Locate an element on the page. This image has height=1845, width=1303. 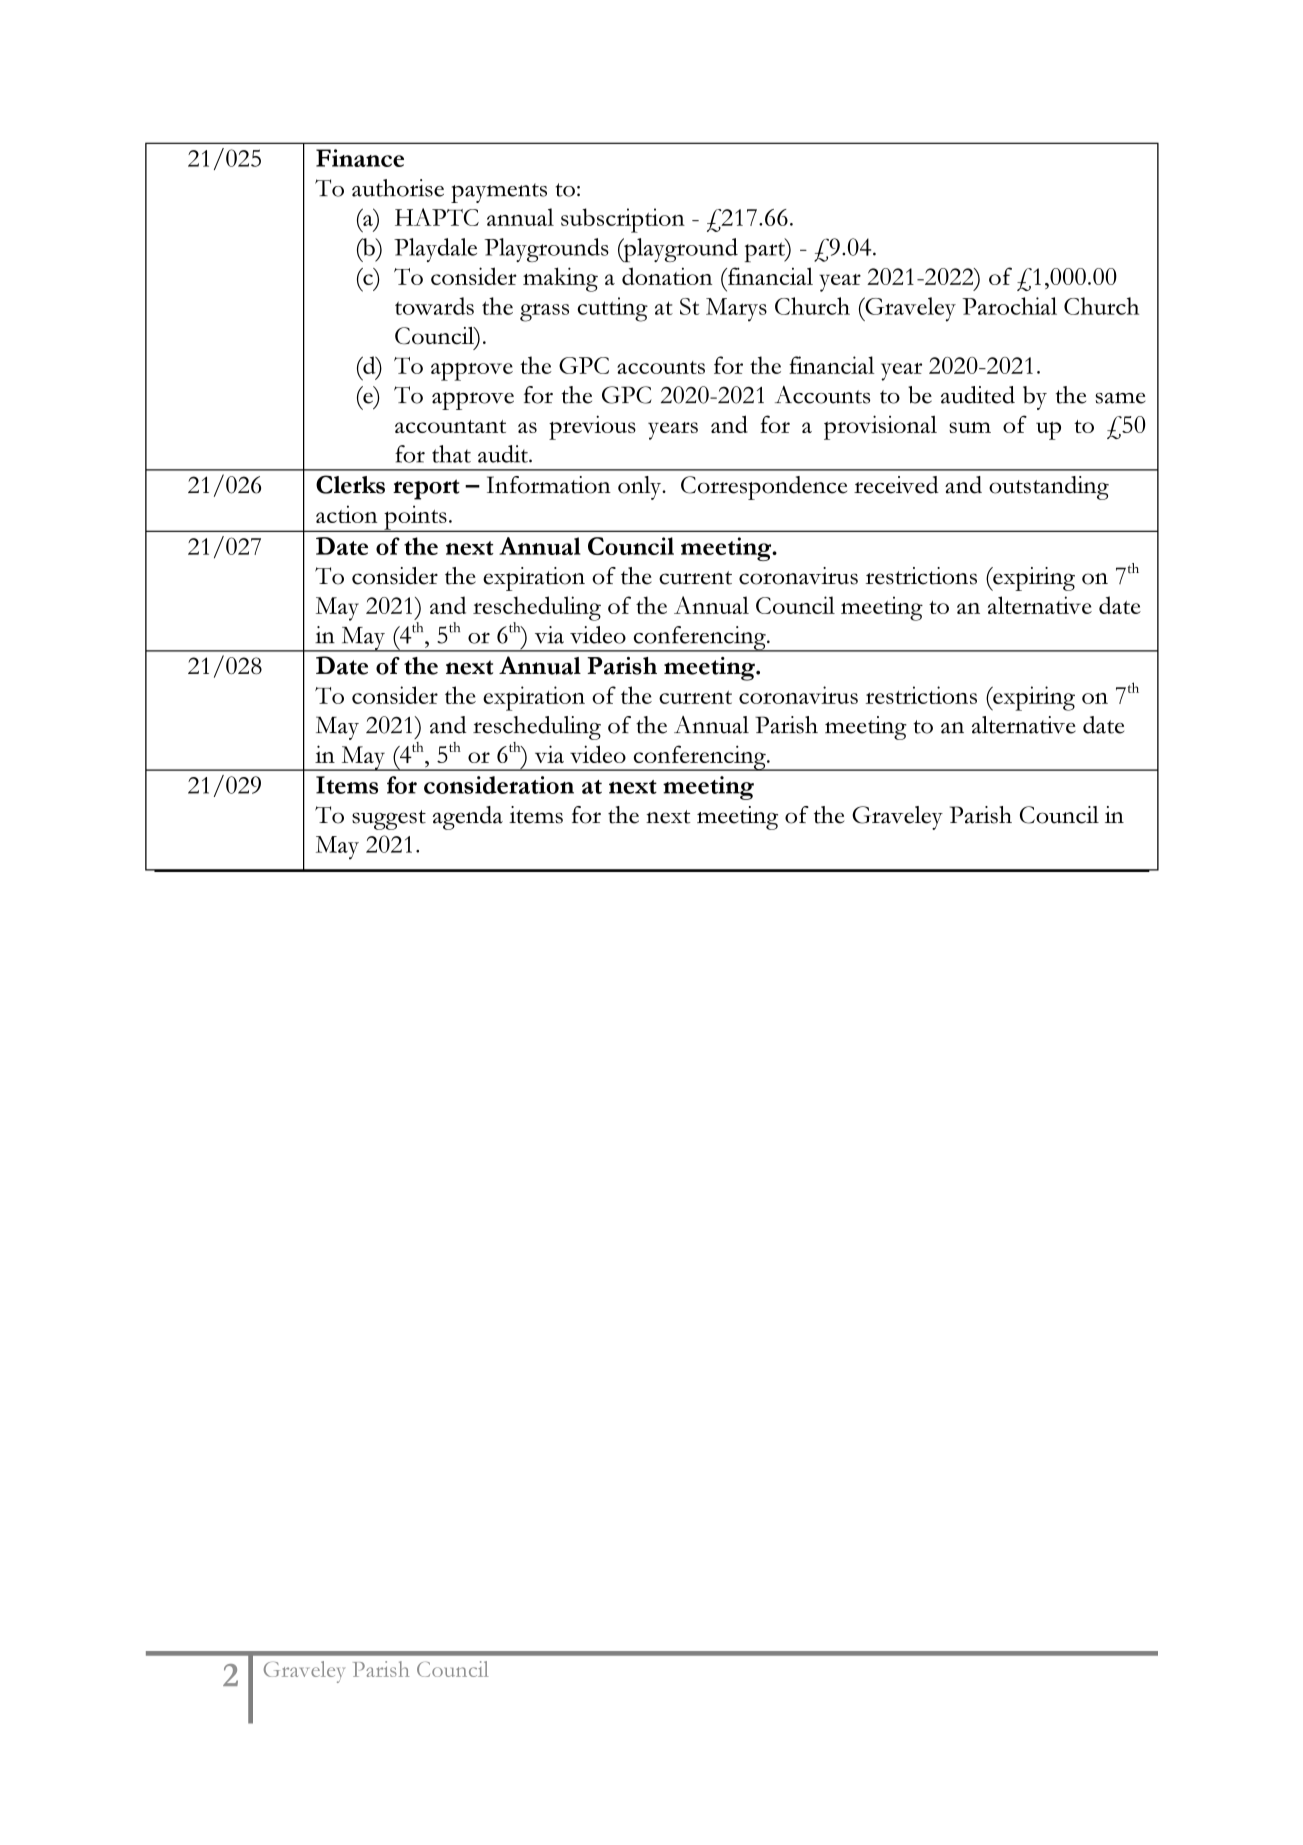
accountant is located at coordinates (450, 426).
